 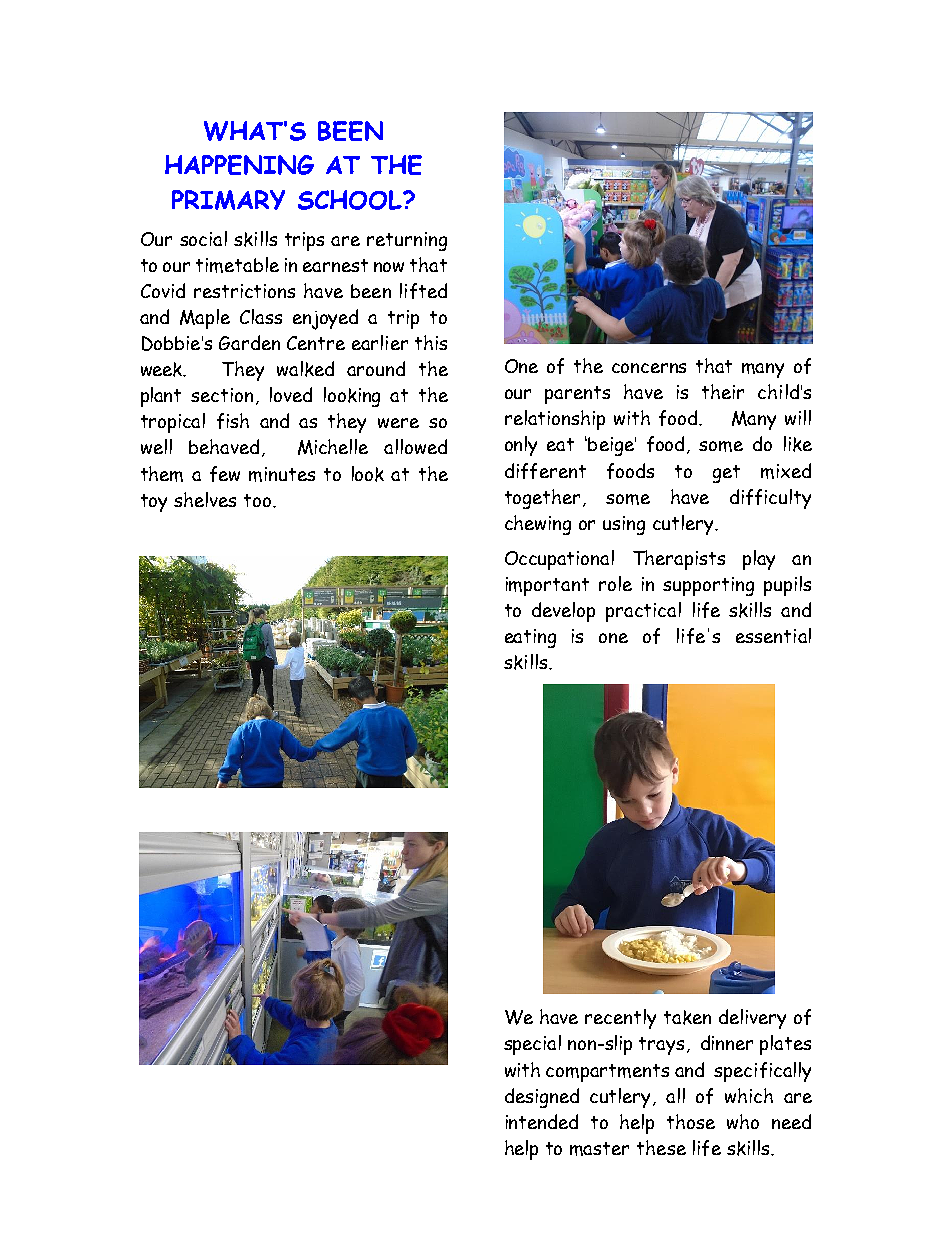 What do you see at coordinates (542, 1121) in the page?
I see `intended` at bounding box center [542, 1121].
